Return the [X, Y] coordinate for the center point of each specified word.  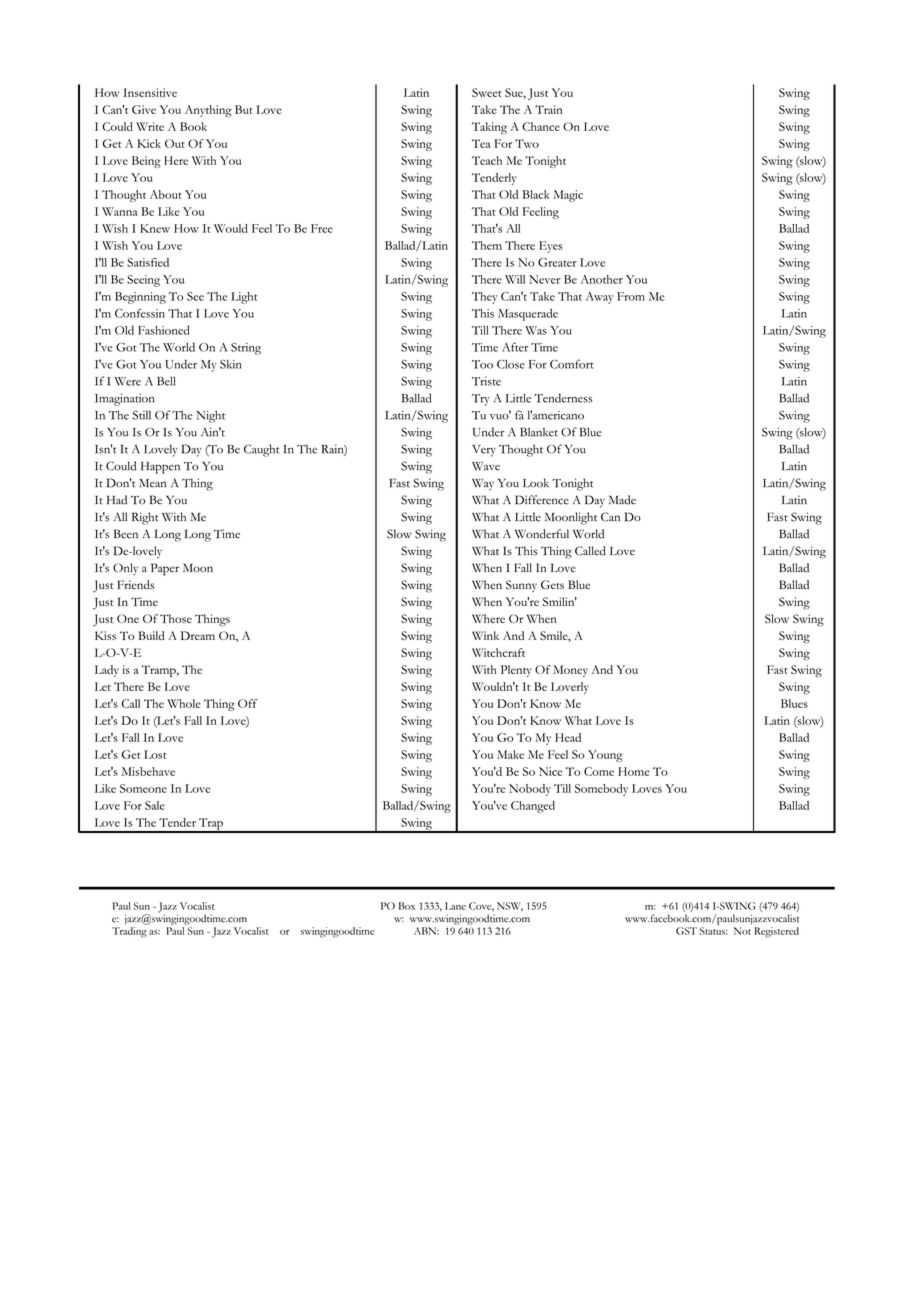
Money [570, 671]
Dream [198, 635]
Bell [166, 381]
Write [150, 126]
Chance [541, 126]
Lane [455, 906]
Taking [489, 128]
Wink [485, 635]
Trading [129, 932]
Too [482, 364]
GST [686, 931]
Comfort [572, 364]
